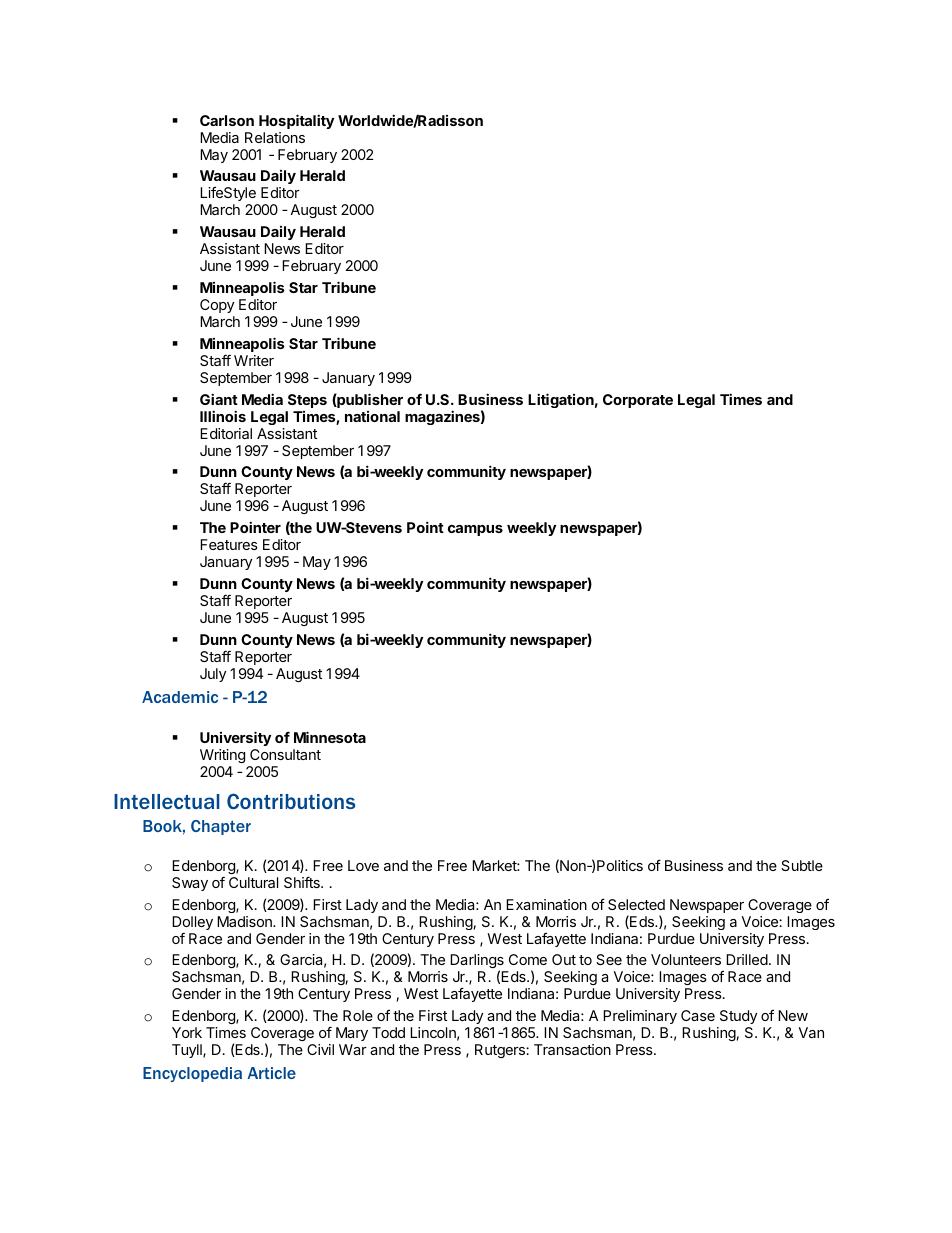 The image size is (952, 1233). What do you see at coordinates (546, 904) in the image?
I see `Examination` at bounding box center [546, 904].
